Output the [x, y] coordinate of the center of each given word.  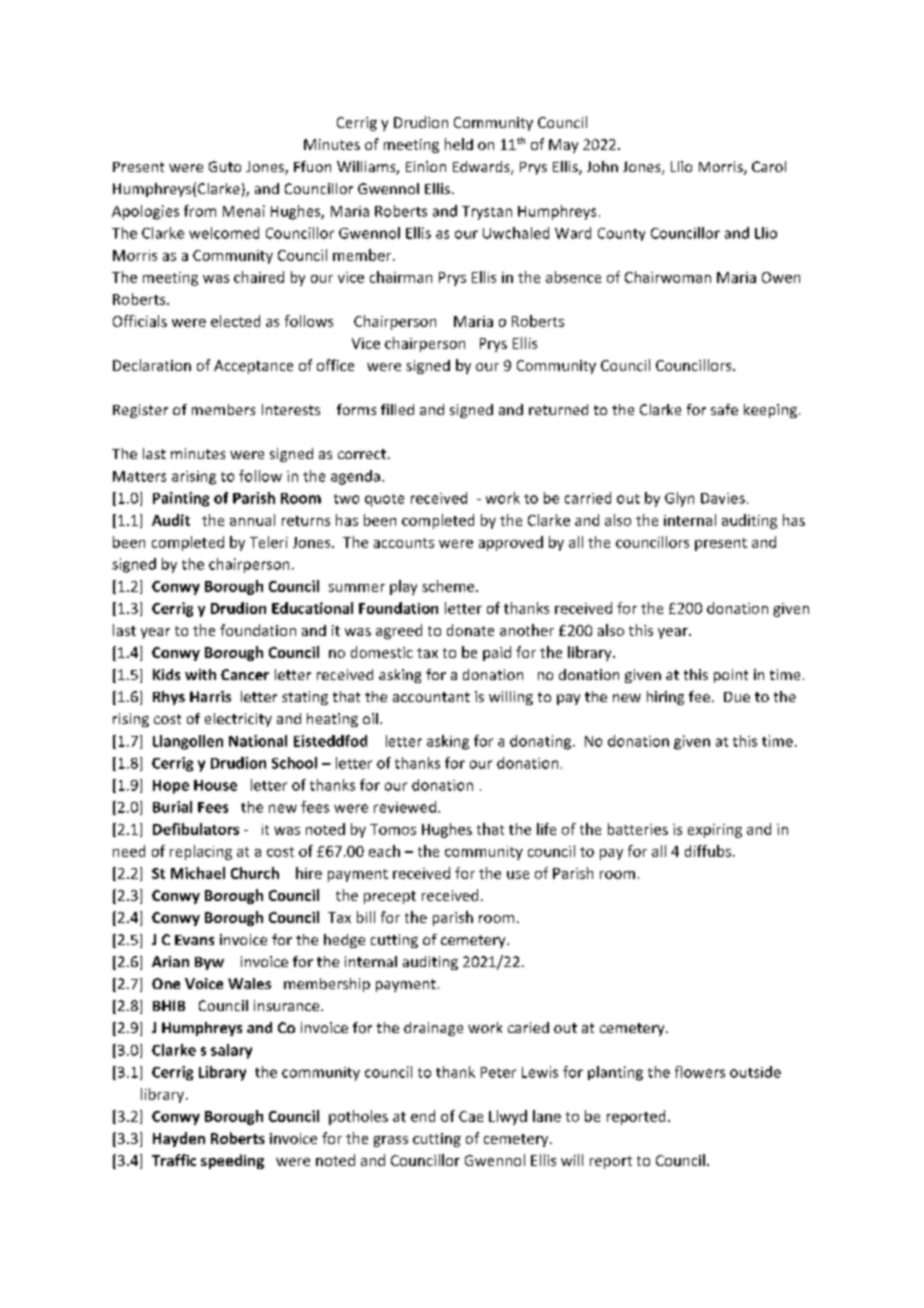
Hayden [179, 1139]
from [200, 211]
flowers [700, 1072]
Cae [471, 1116]
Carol [769, 166]
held [459, 144]
